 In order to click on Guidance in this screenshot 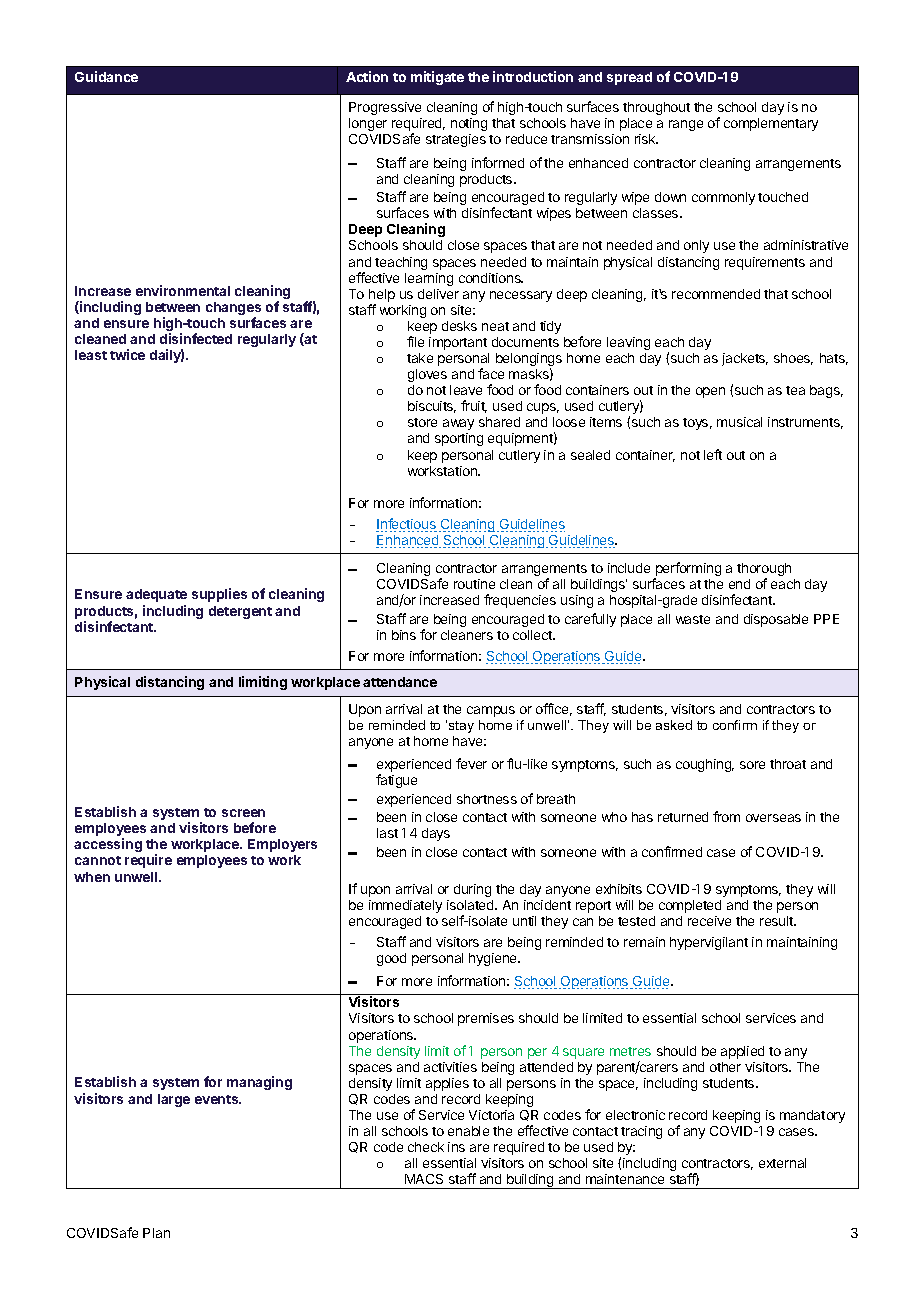, I will do `click(106, 76)`.
